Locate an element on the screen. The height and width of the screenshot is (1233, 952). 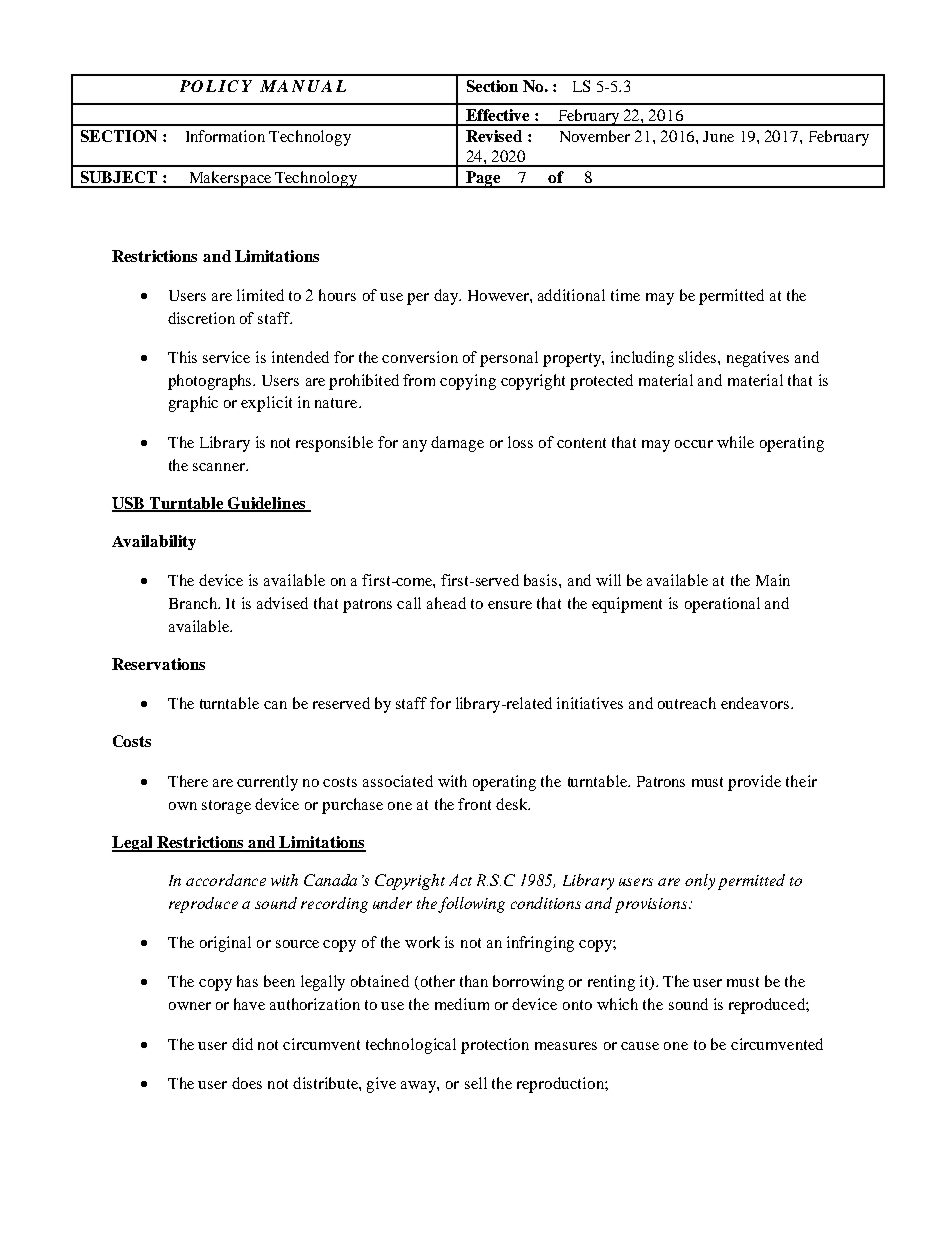
did is located at coordinates (242, 1044).
